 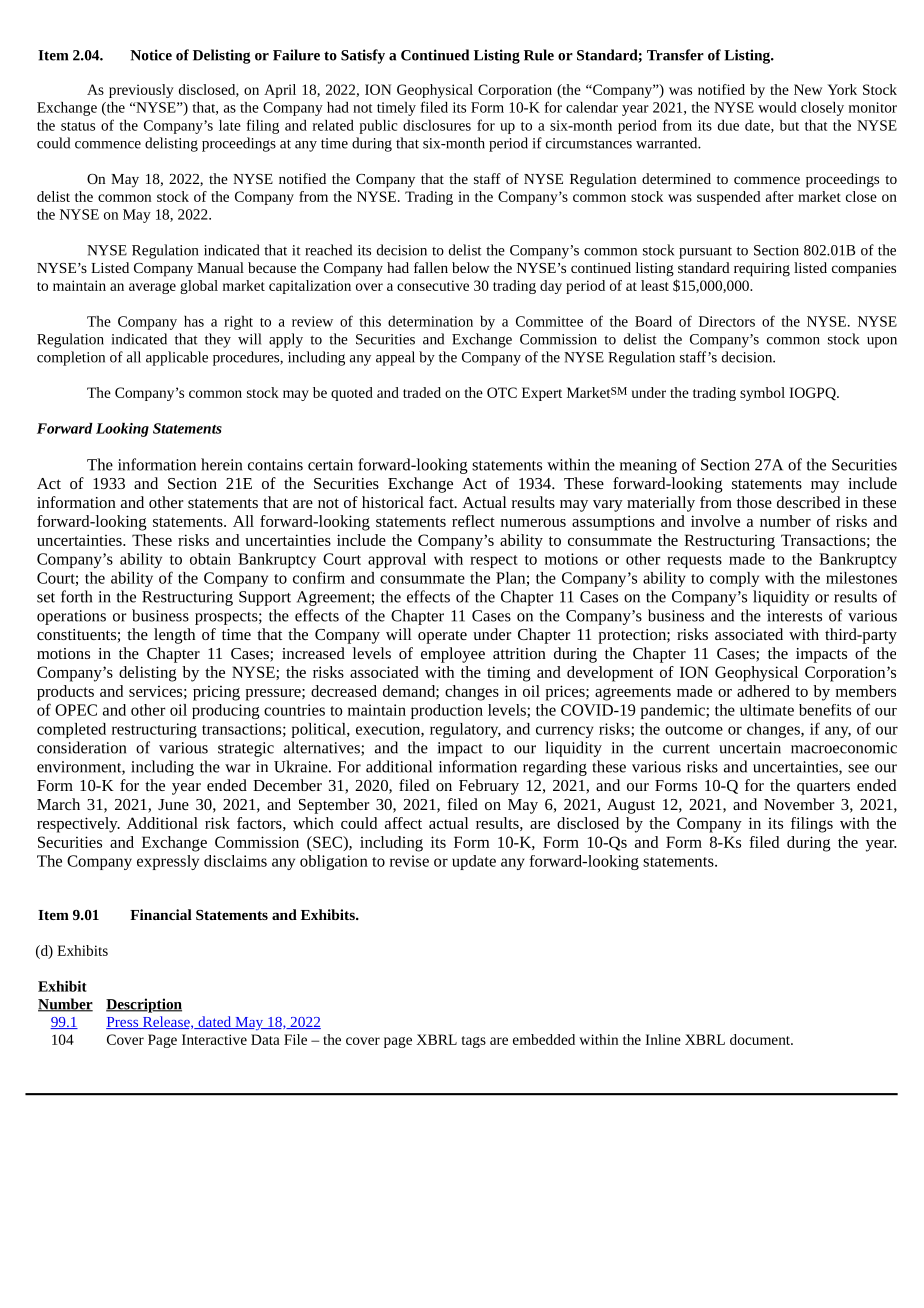 What do you see at coordinates (762, 394) in the page?
I see `symbol` at bounding box center [762, 394].
